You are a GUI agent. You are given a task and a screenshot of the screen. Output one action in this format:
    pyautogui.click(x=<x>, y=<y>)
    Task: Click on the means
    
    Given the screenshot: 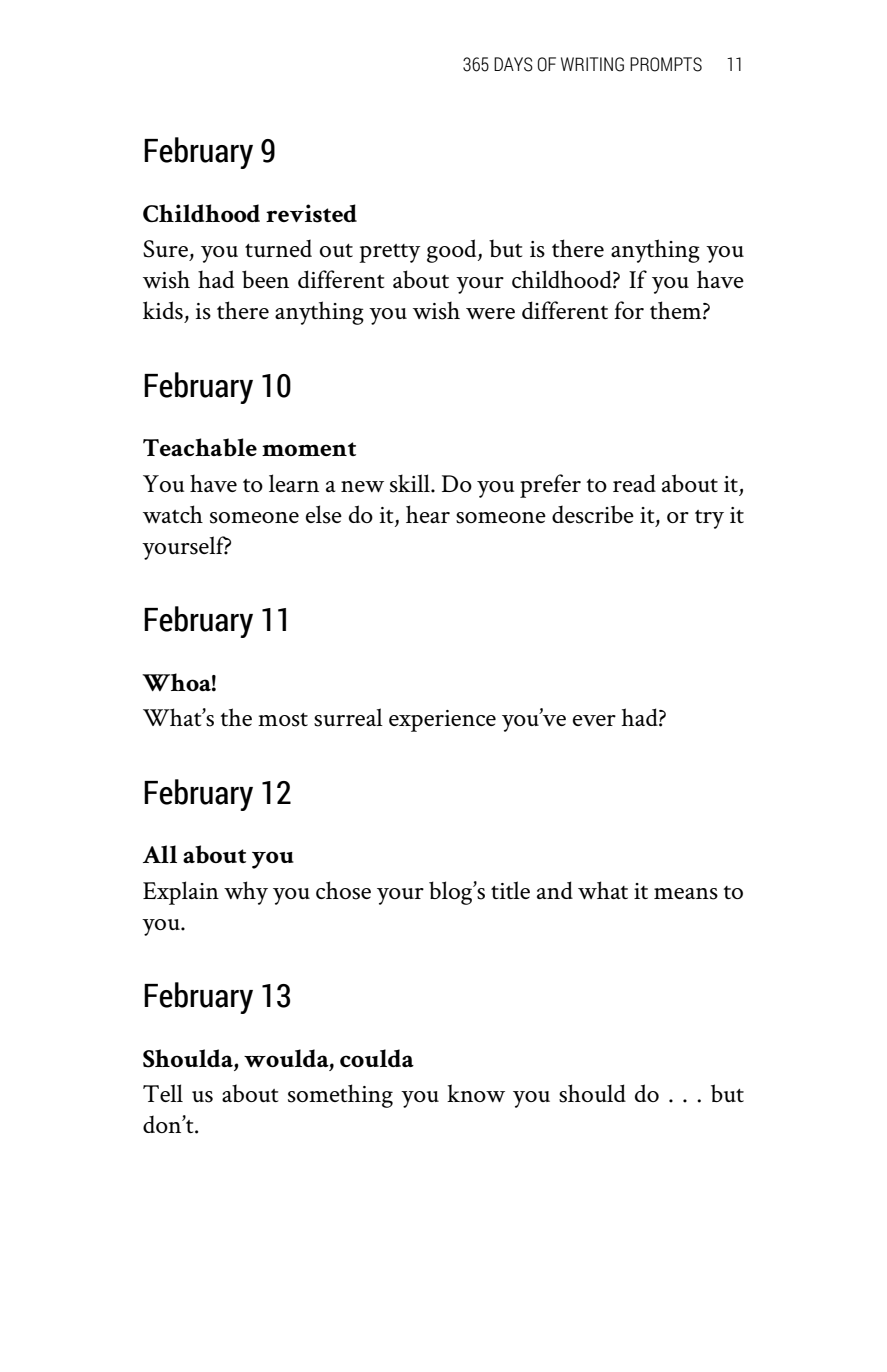 What is the action you would take?
    pyautogui.click(x=686, y=894)
